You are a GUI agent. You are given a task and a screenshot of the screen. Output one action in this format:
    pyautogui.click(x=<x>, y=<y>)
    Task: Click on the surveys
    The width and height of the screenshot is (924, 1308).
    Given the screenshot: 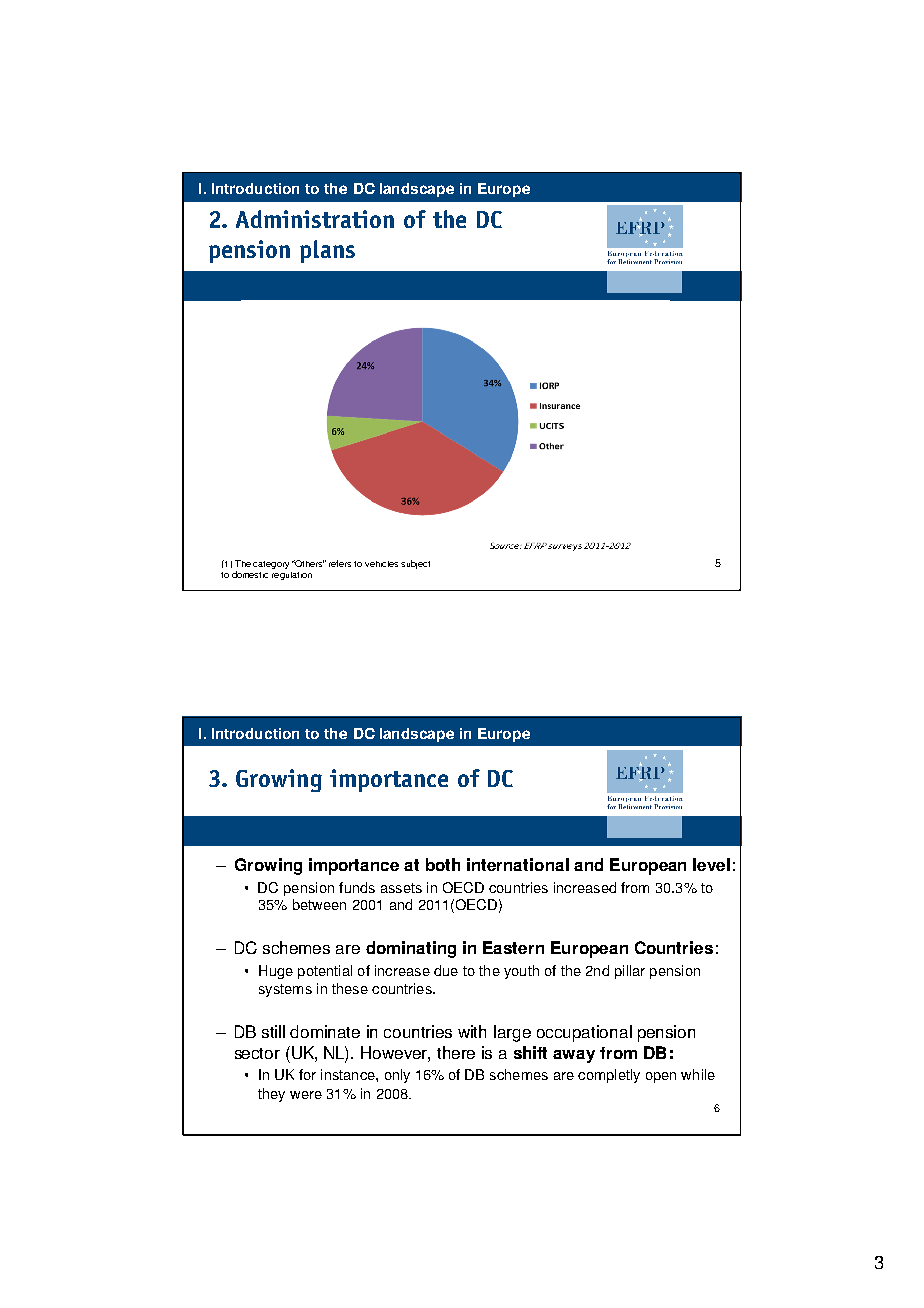 What is the action you would take?
    pyautogui.click(x=565, y=547)
